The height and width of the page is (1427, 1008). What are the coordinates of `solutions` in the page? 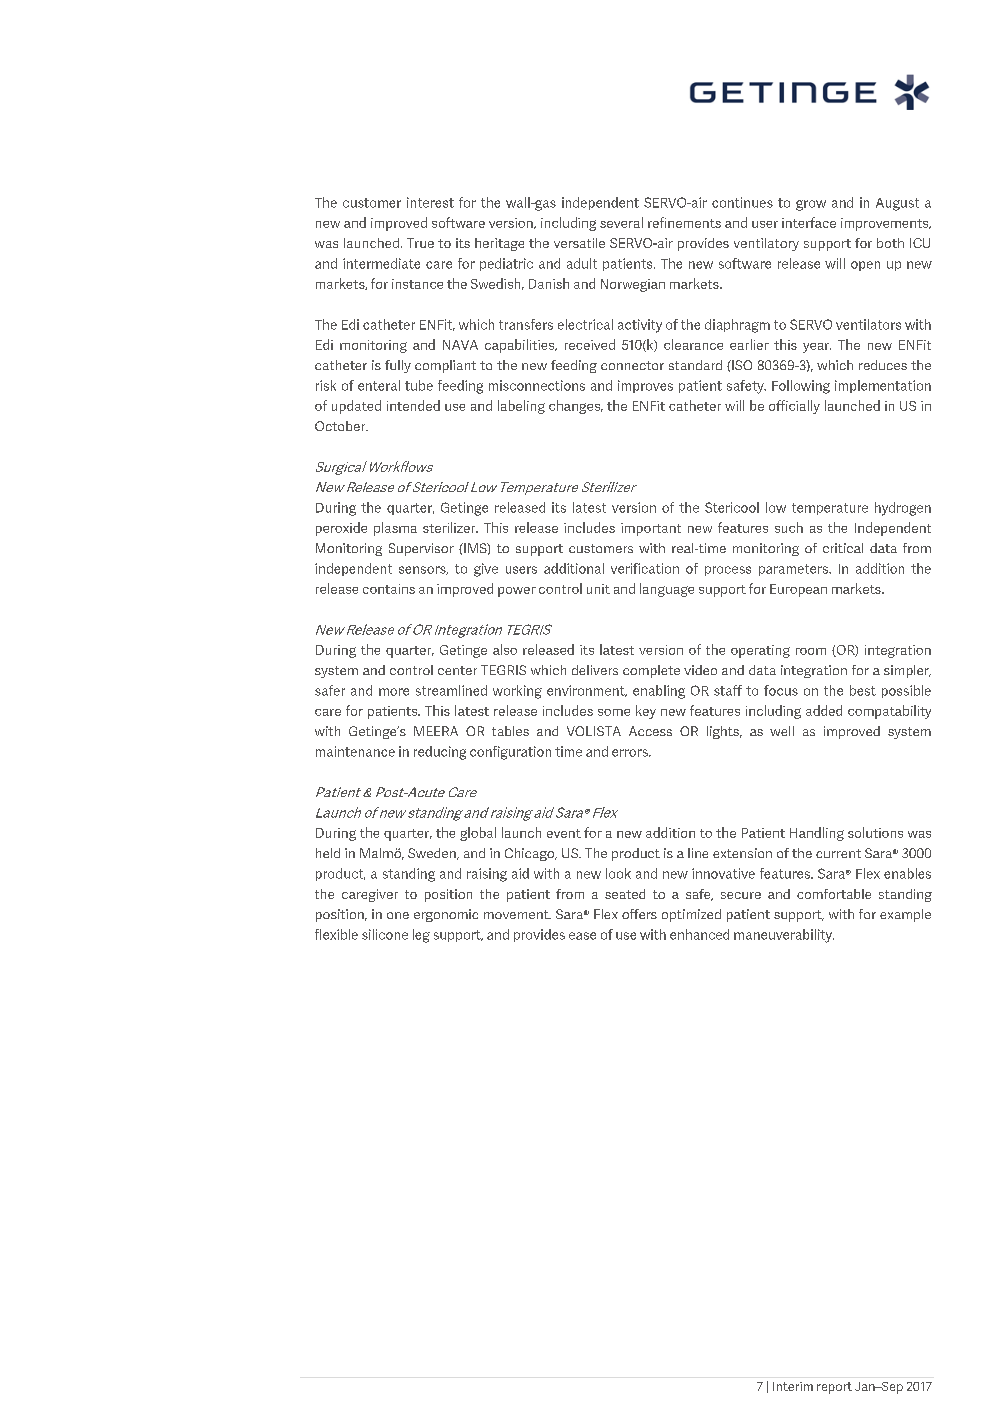 It's located at (875, 832).
